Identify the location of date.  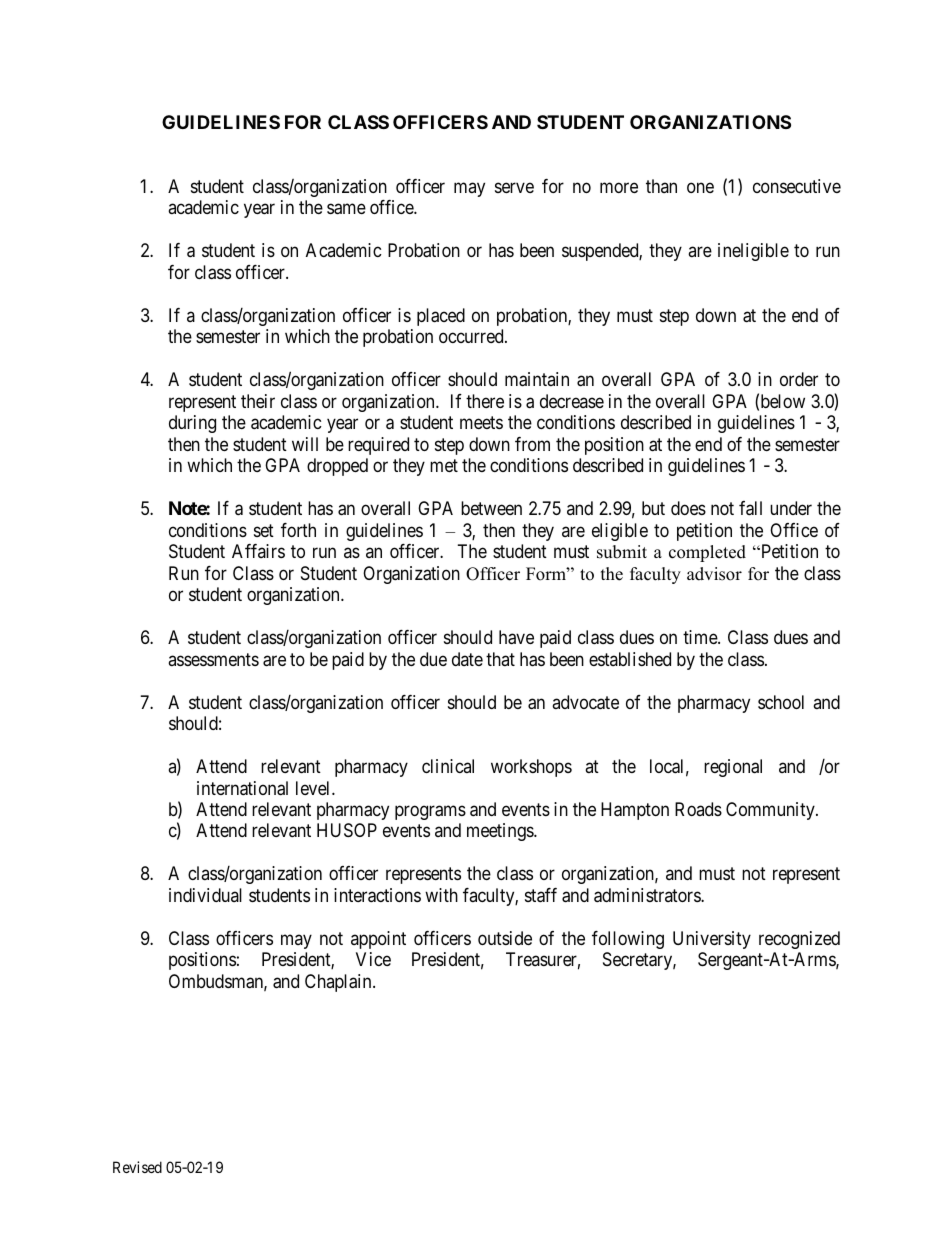
(467, 659).
